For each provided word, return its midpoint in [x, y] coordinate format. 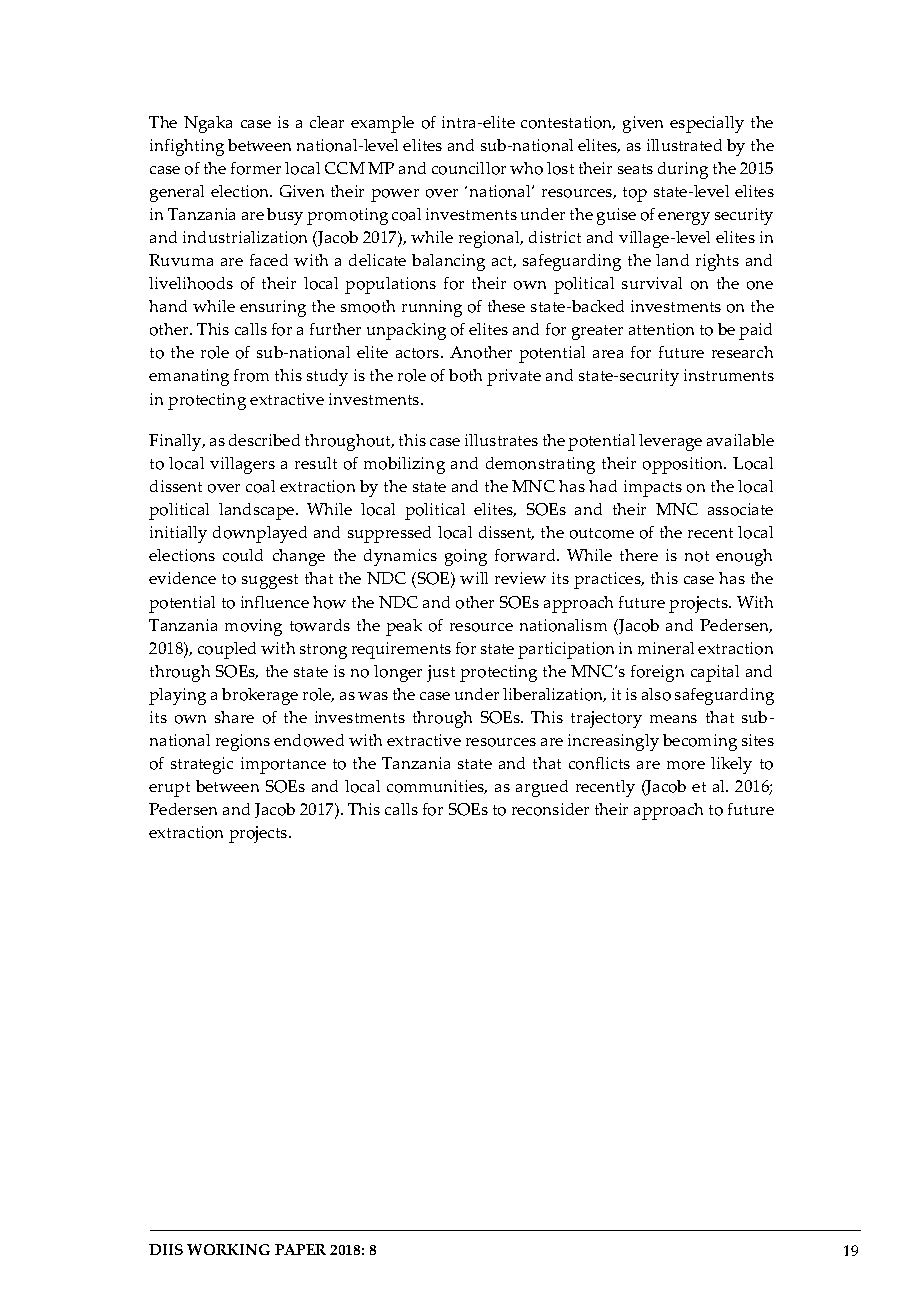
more [686, 765]
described [264, 440]
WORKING [228, 1249]
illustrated [684, 145]
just [441, 673]
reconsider [550, 809]
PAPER [300, 1249]
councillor [469, 168]
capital [715, 673]
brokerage [260, 696]
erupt [169, 789]
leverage [670, 442]
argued [542, 788]
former [256, 168]
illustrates [501, 440]
